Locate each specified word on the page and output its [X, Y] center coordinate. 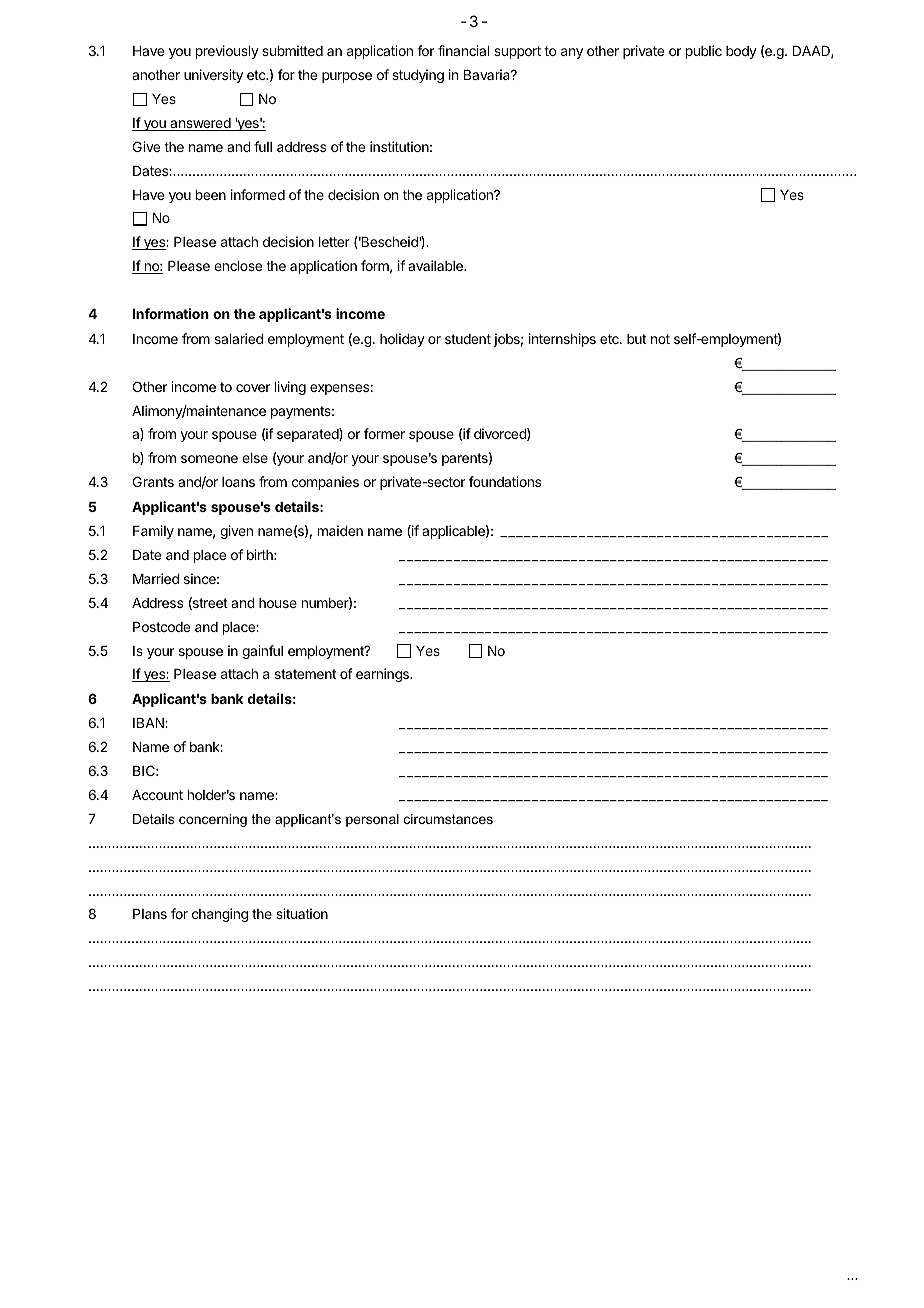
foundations [505, 481]
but [636, 339]
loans [238, 482]
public [704, 52]
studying [418, 76]
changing [220, 915]
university [213, 76]
